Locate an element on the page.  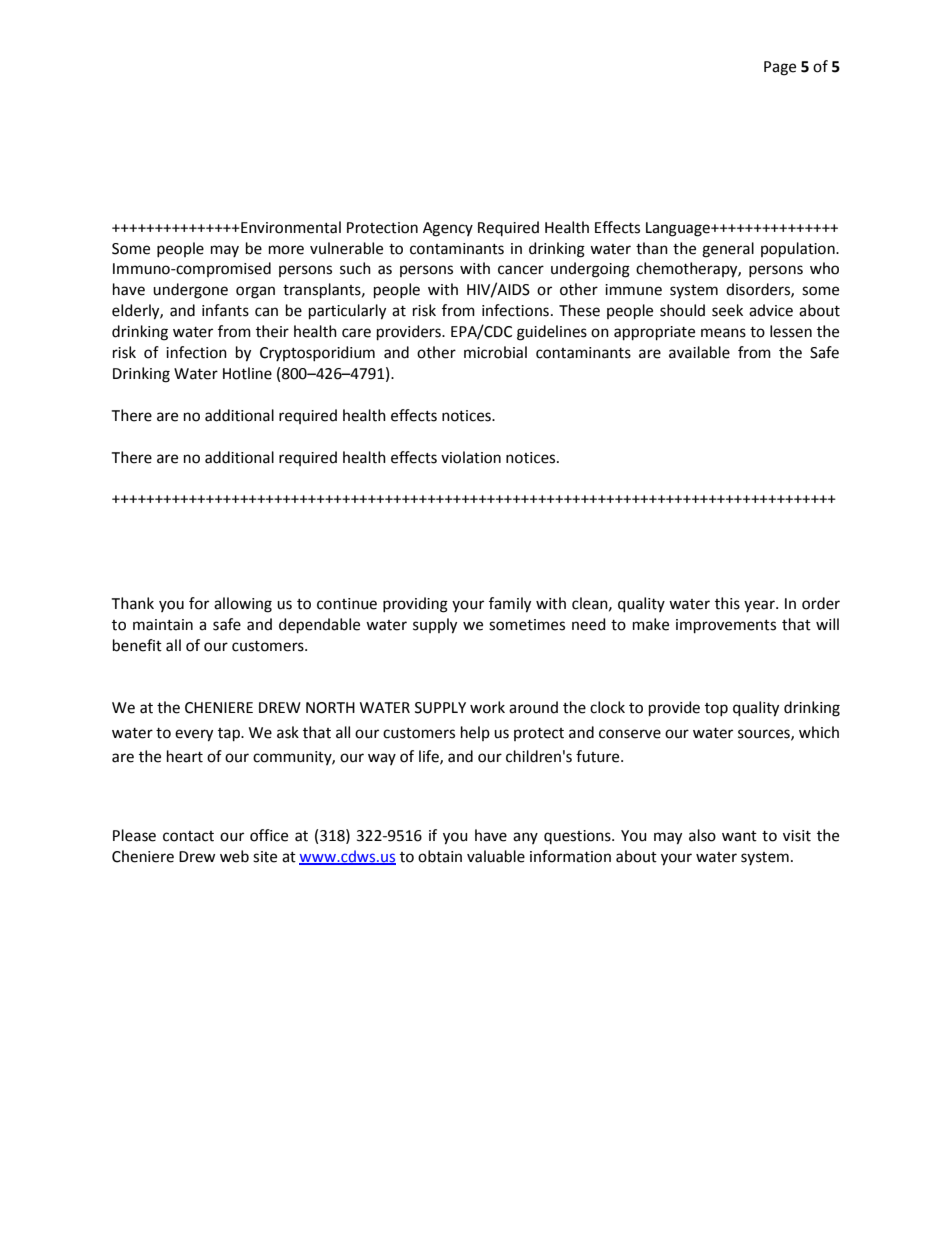
Environmental is located at coordinates (290, 227).
